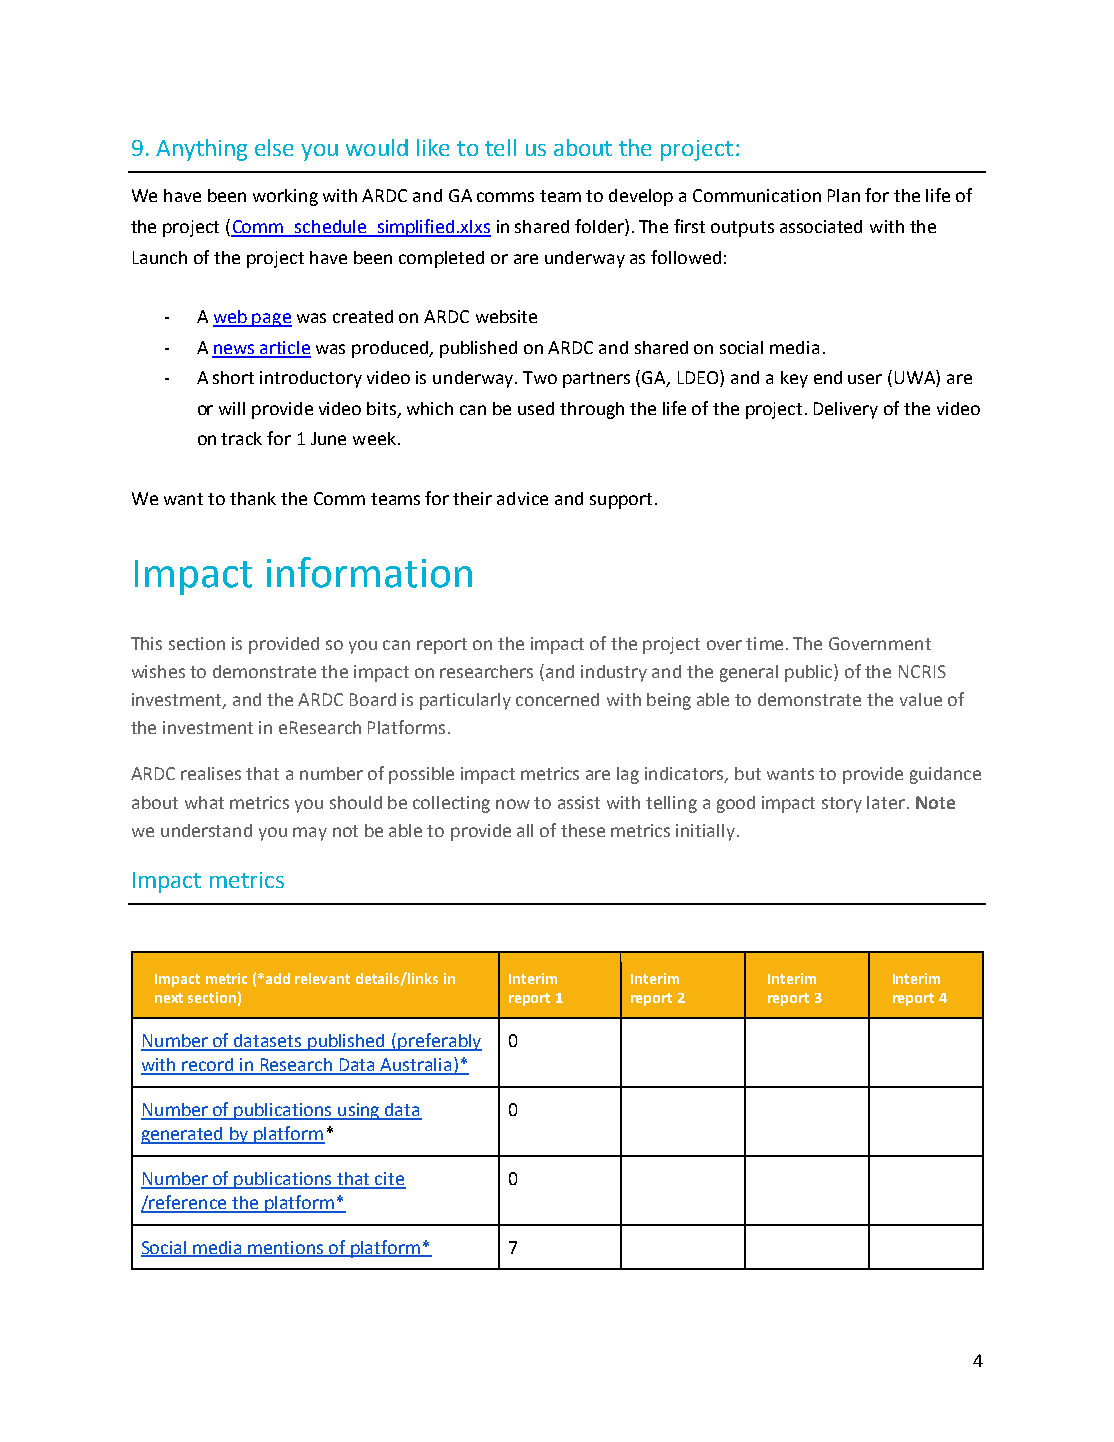 This screenshot has height=1442, width=1114. What do you see at coordinates (158, 671) in the screenshot?
I see `wishes` at bounding box center [158, 671].
